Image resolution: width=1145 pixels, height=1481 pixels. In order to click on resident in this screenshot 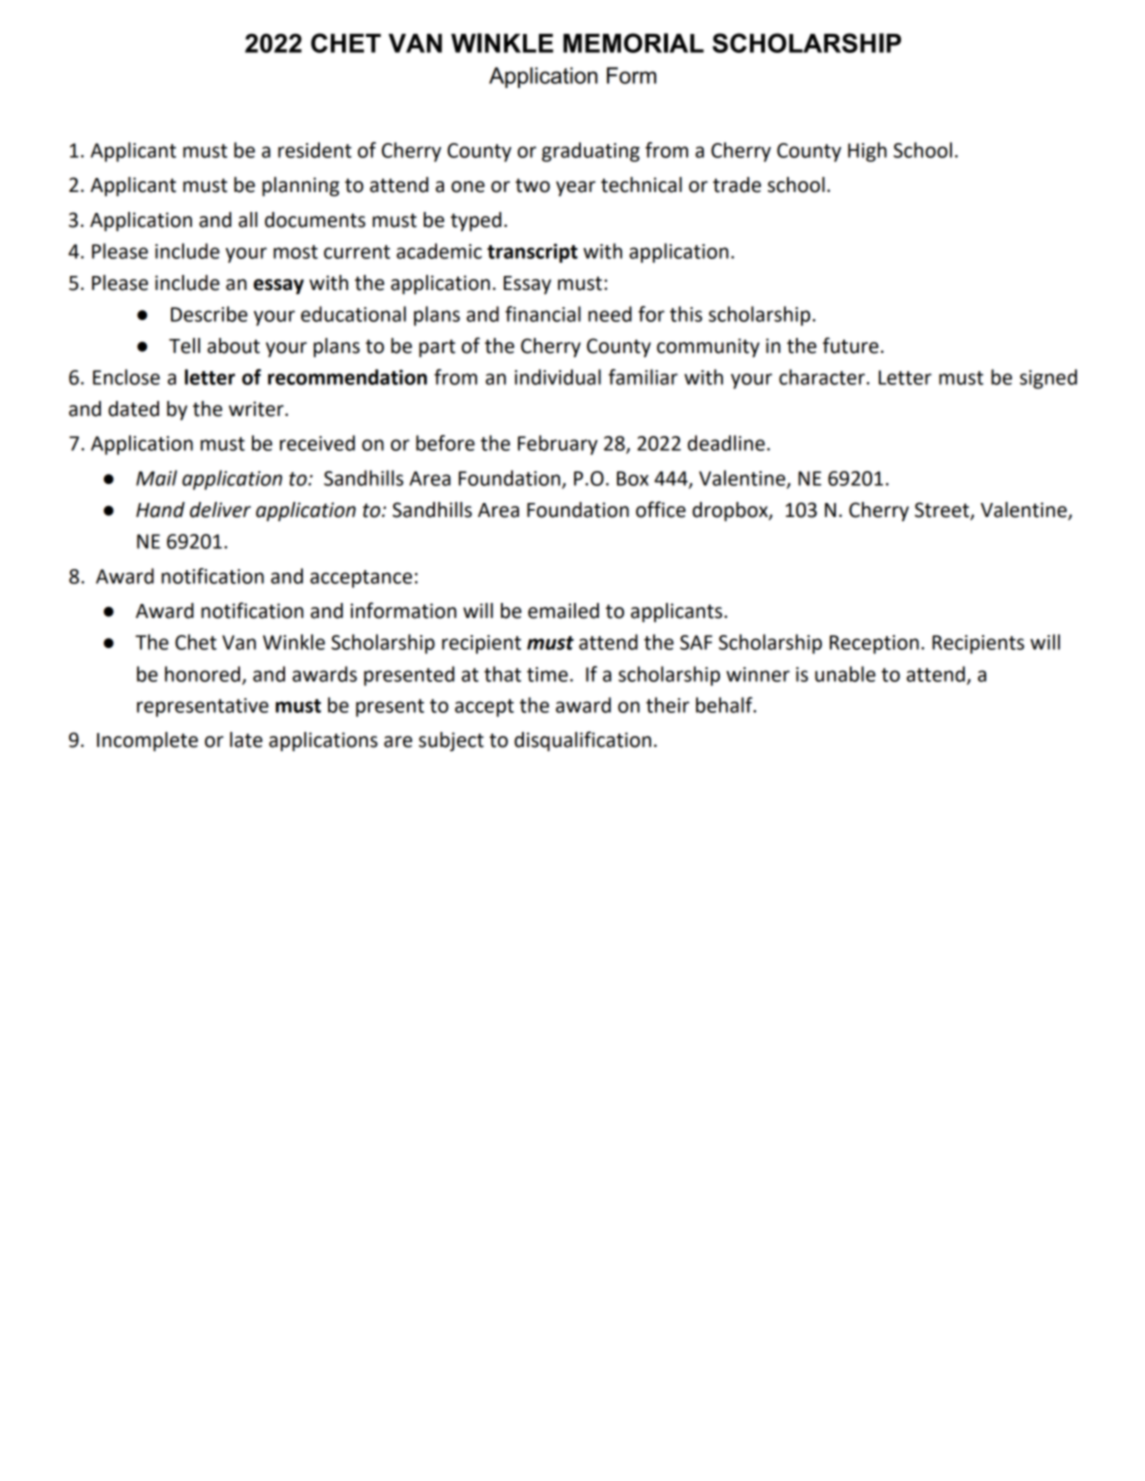, I will do `click(315, 150)`.
